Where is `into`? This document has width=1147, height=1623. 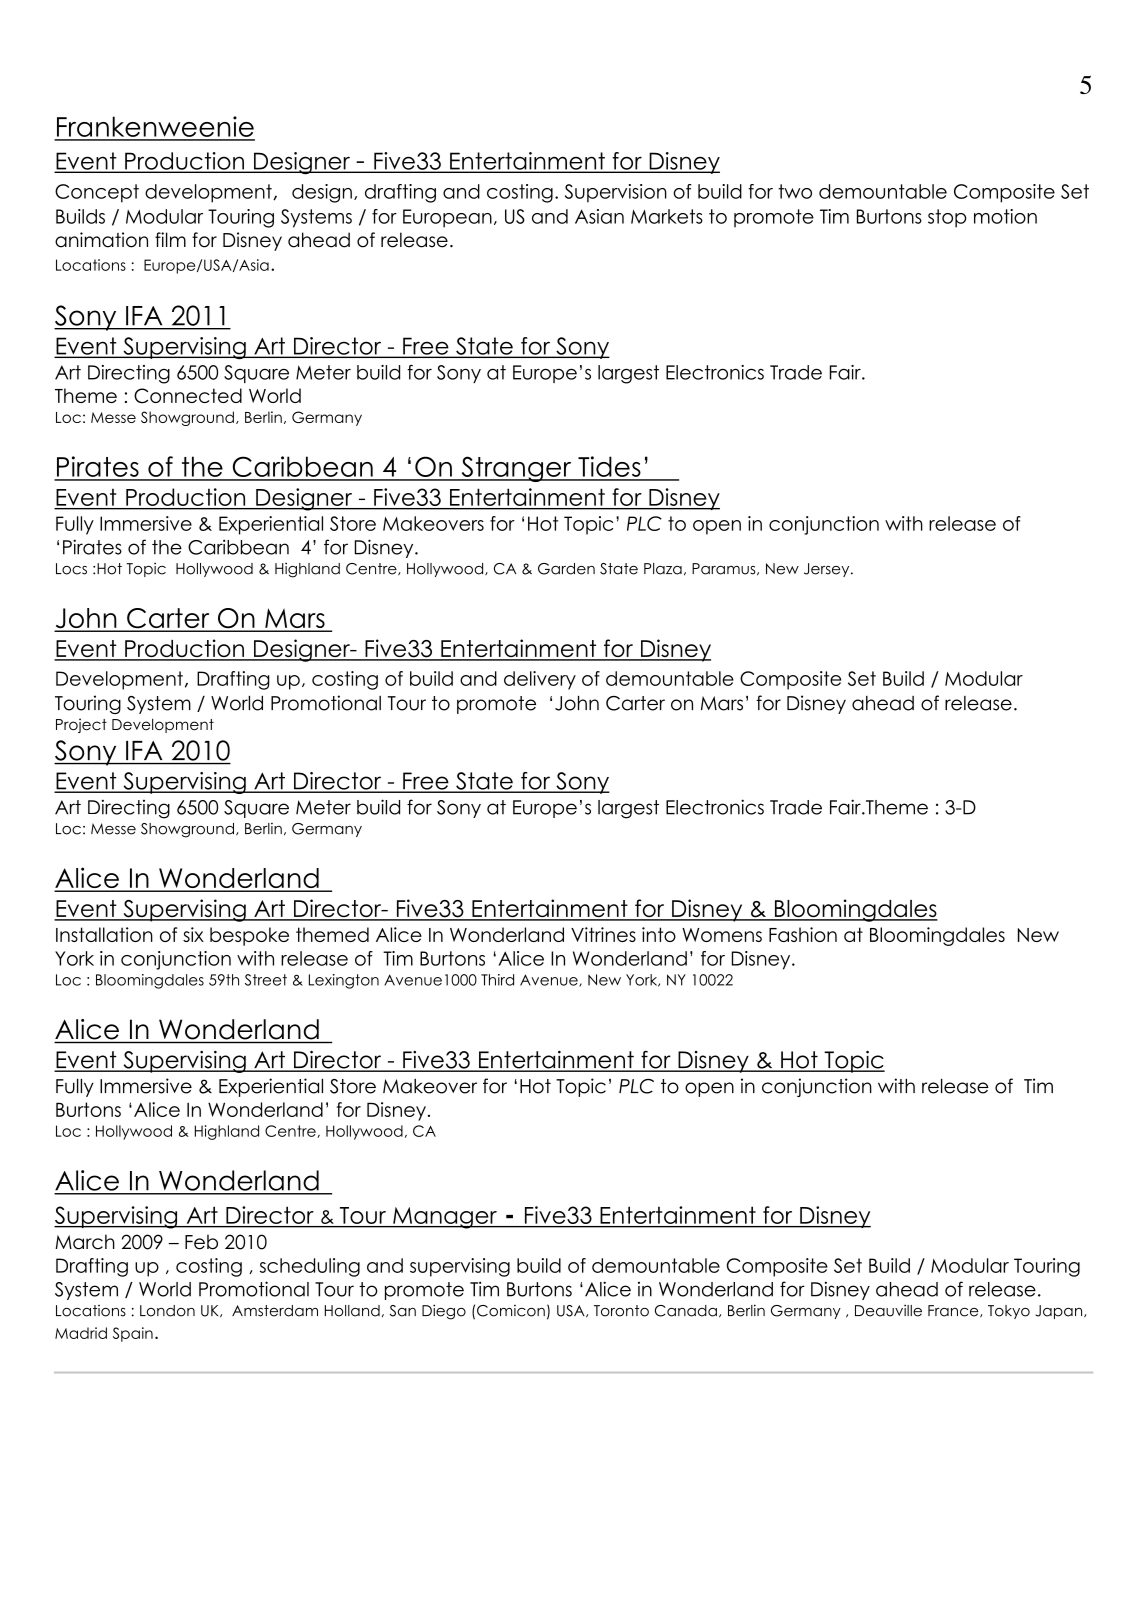
into is located at coordinates (659, 934).
